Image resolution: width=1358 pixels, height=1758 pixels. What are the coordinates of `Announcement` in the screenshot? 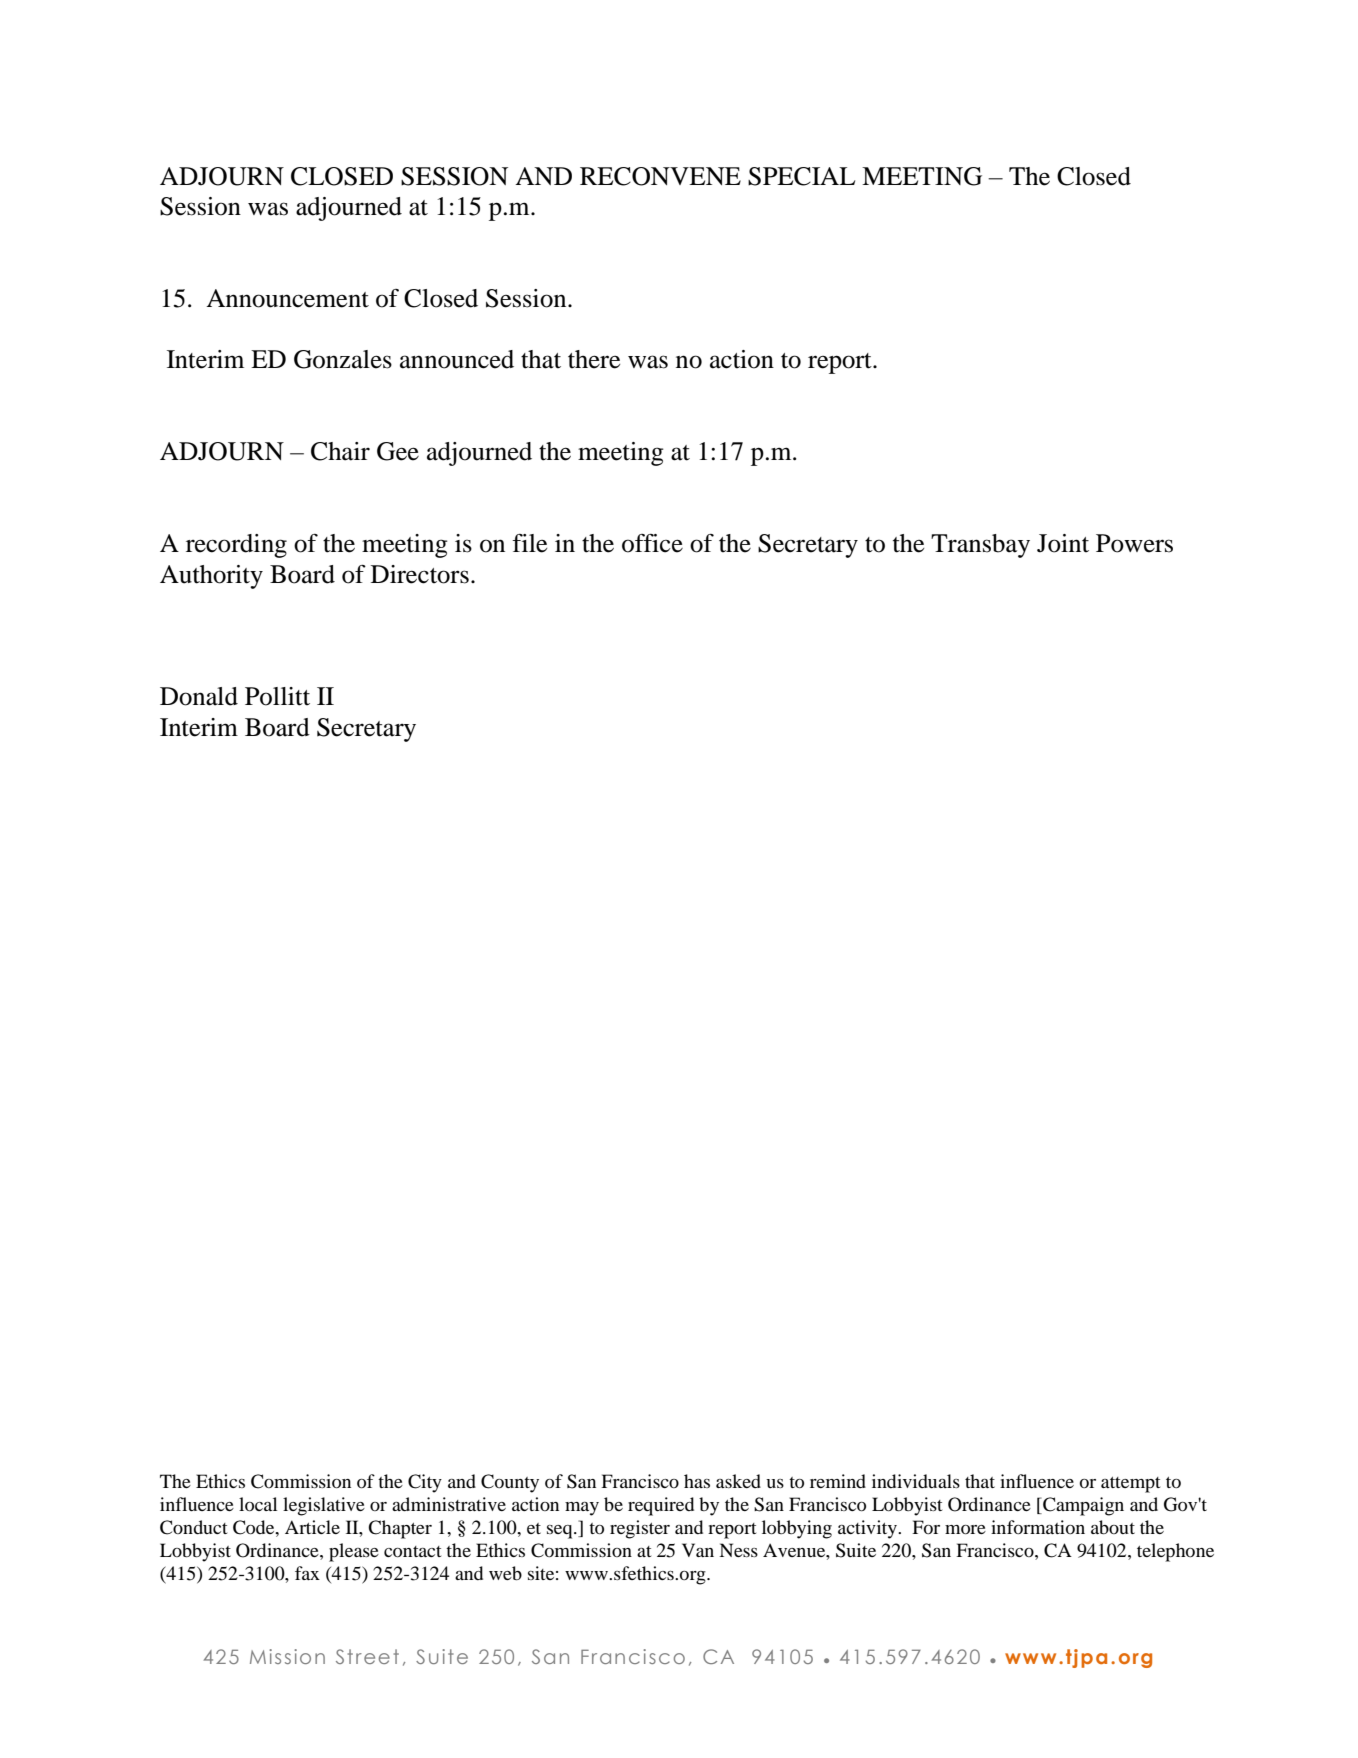 It's located at (287, 298).
